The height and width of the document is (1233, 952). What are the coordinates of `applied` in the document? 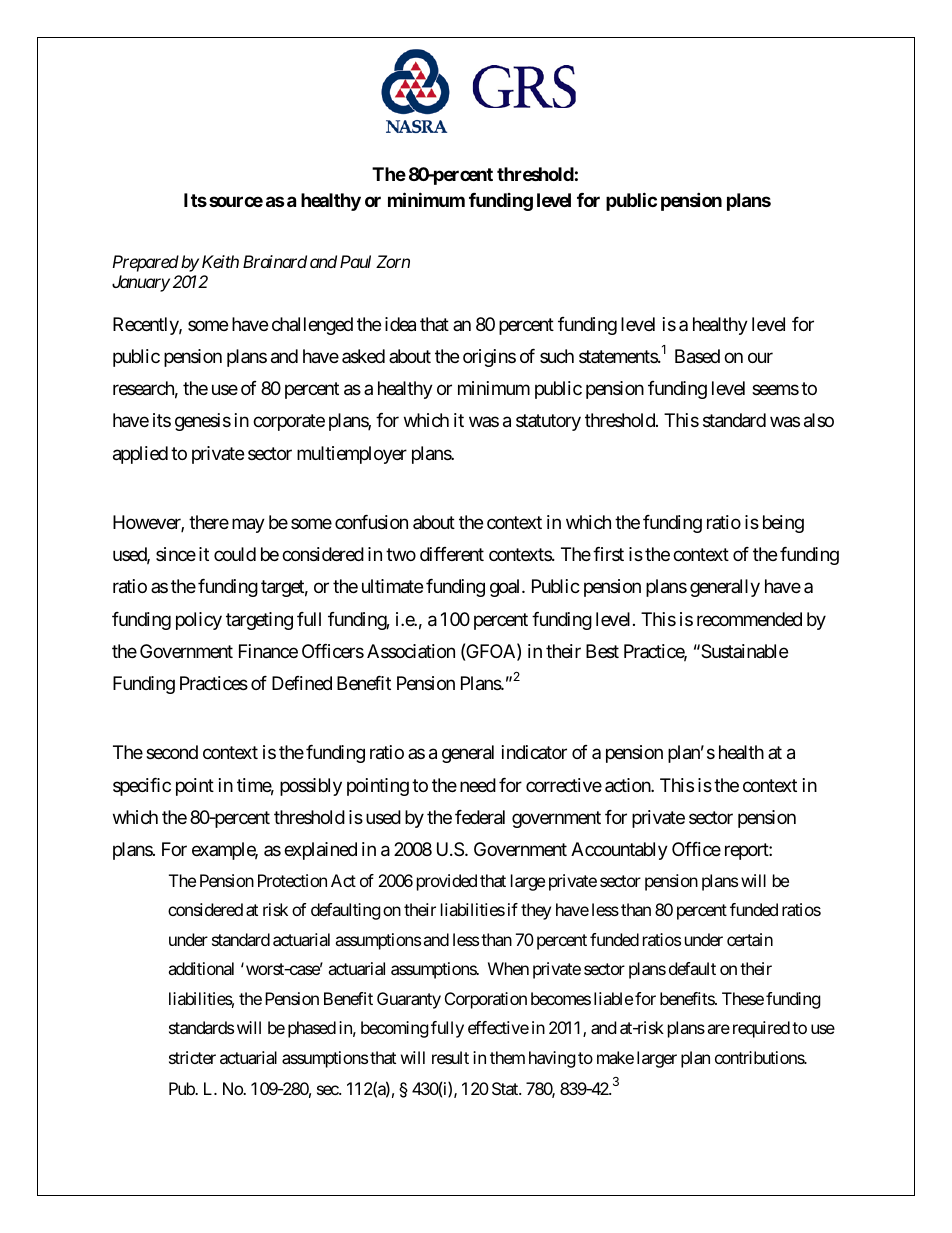 It's located at (140, 455).
